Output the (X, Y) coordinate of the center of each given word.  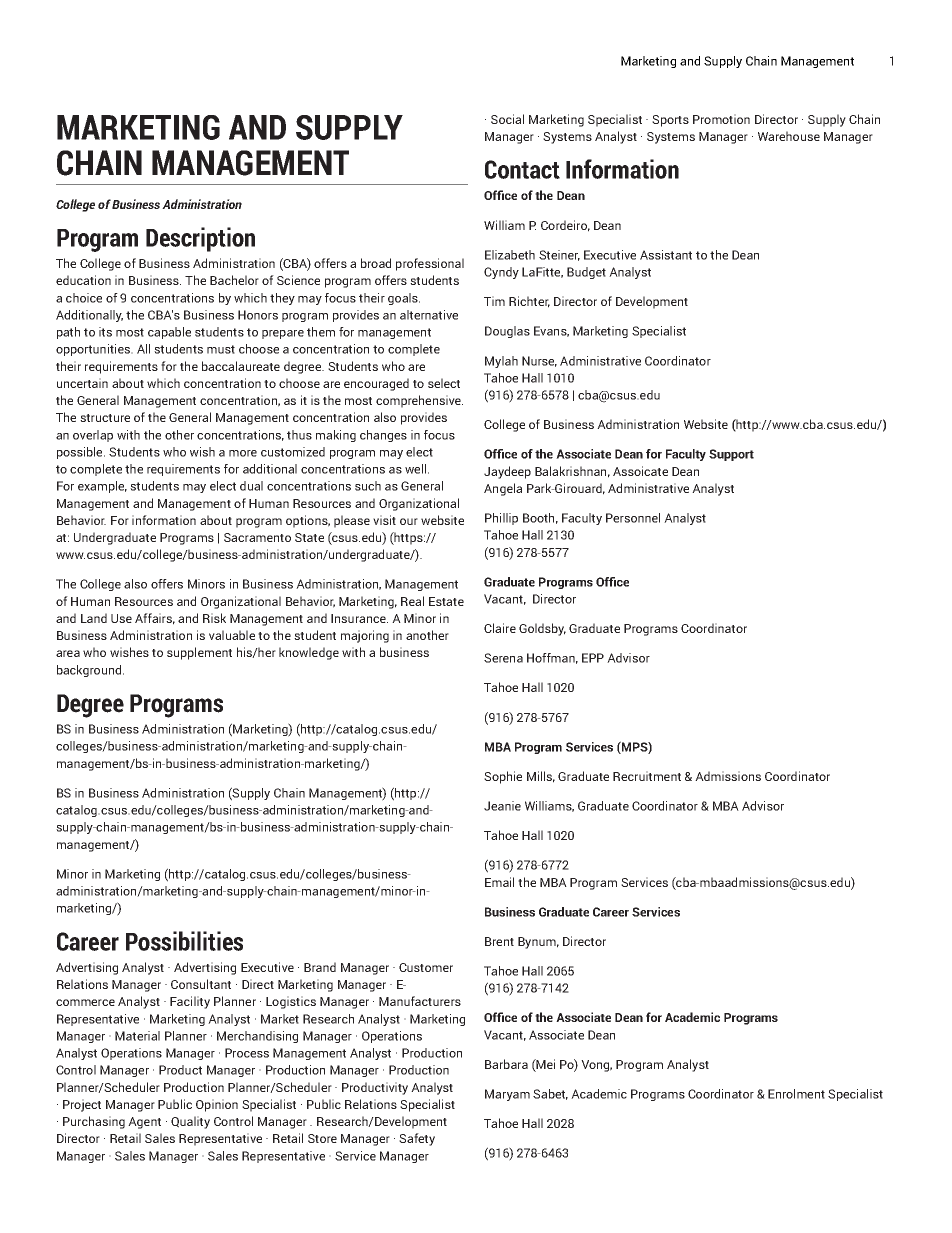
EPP (593, 658)
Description (200, 239)
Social (507, 119)
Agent (144, 1123)
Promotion (721, 119)
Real (412, 601)
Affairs (155, 619)
